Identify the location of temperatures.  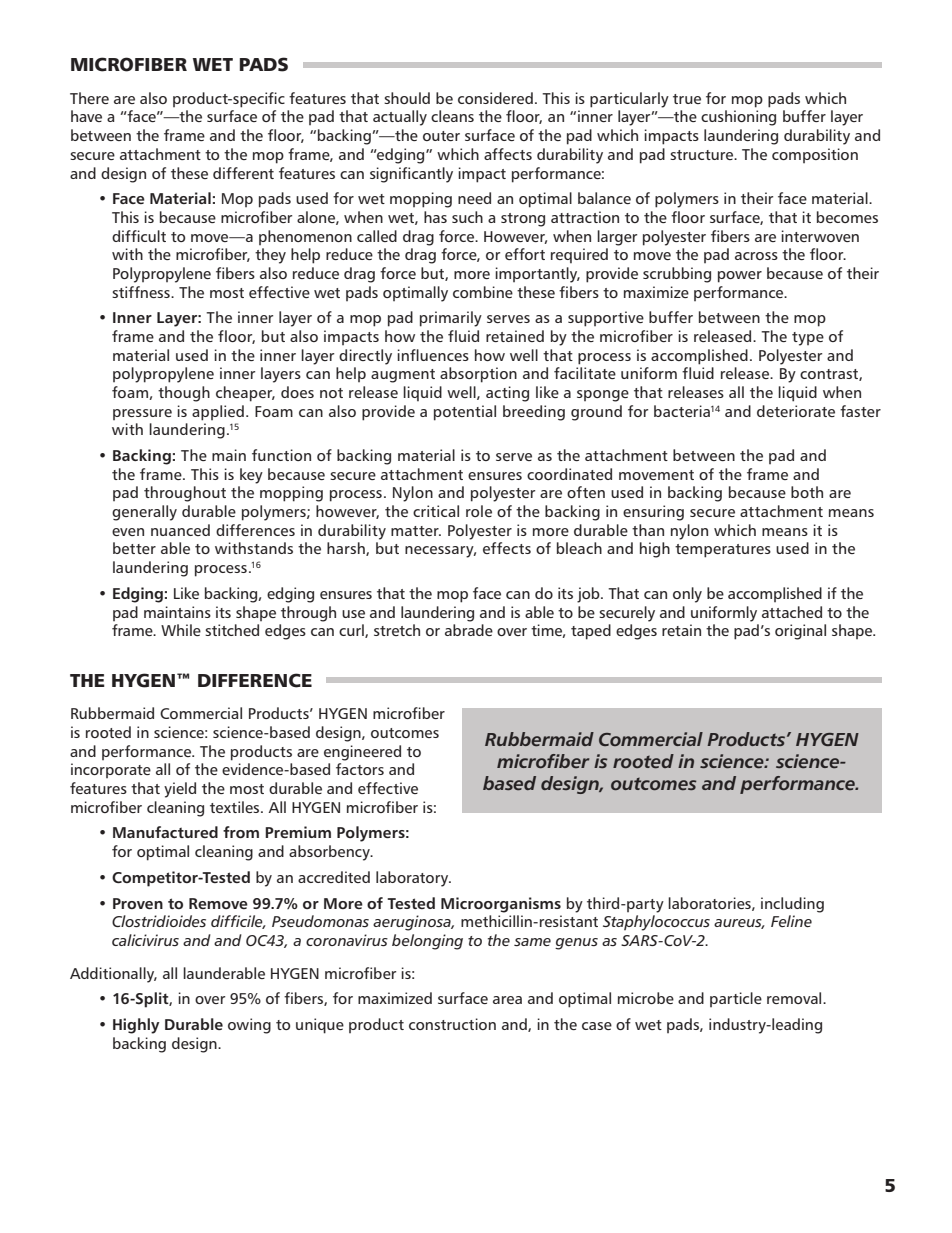
(723, 551).
